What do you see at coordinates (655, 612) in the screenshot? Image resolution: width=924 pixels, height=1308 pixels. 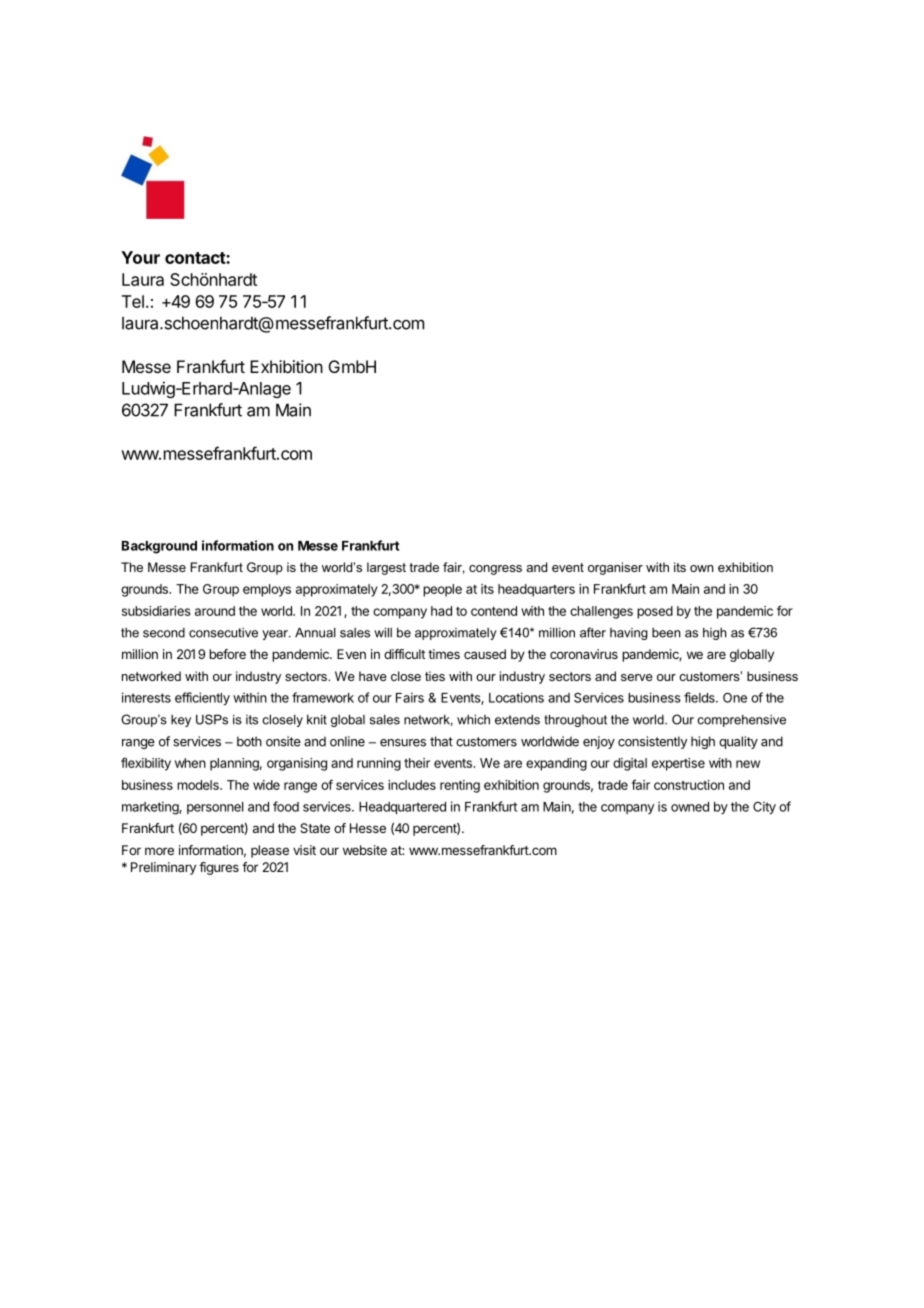 I see `posed` at bounding box center [655, 612].
